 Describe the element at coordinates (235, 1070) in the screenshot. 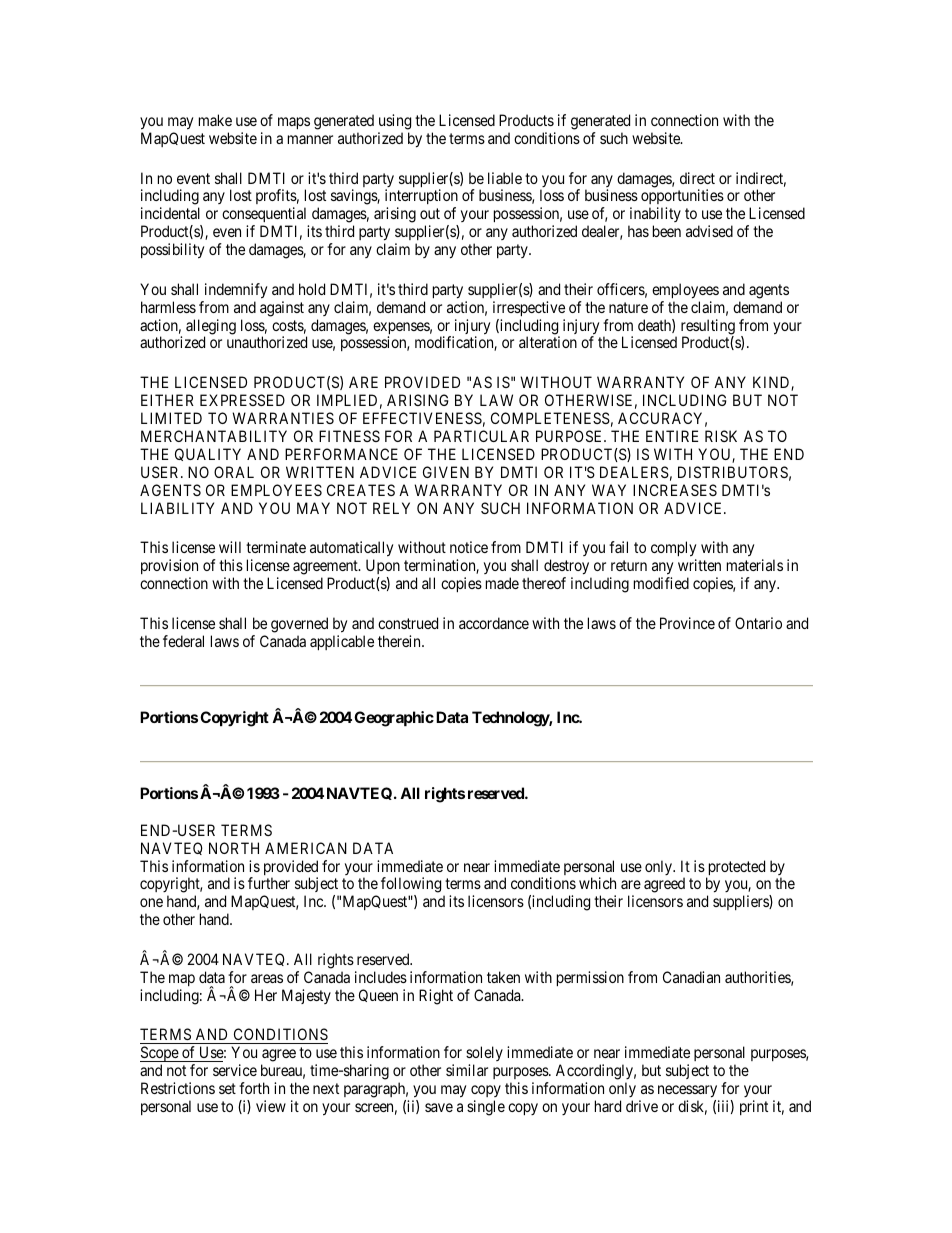

I see `service` at that location.
